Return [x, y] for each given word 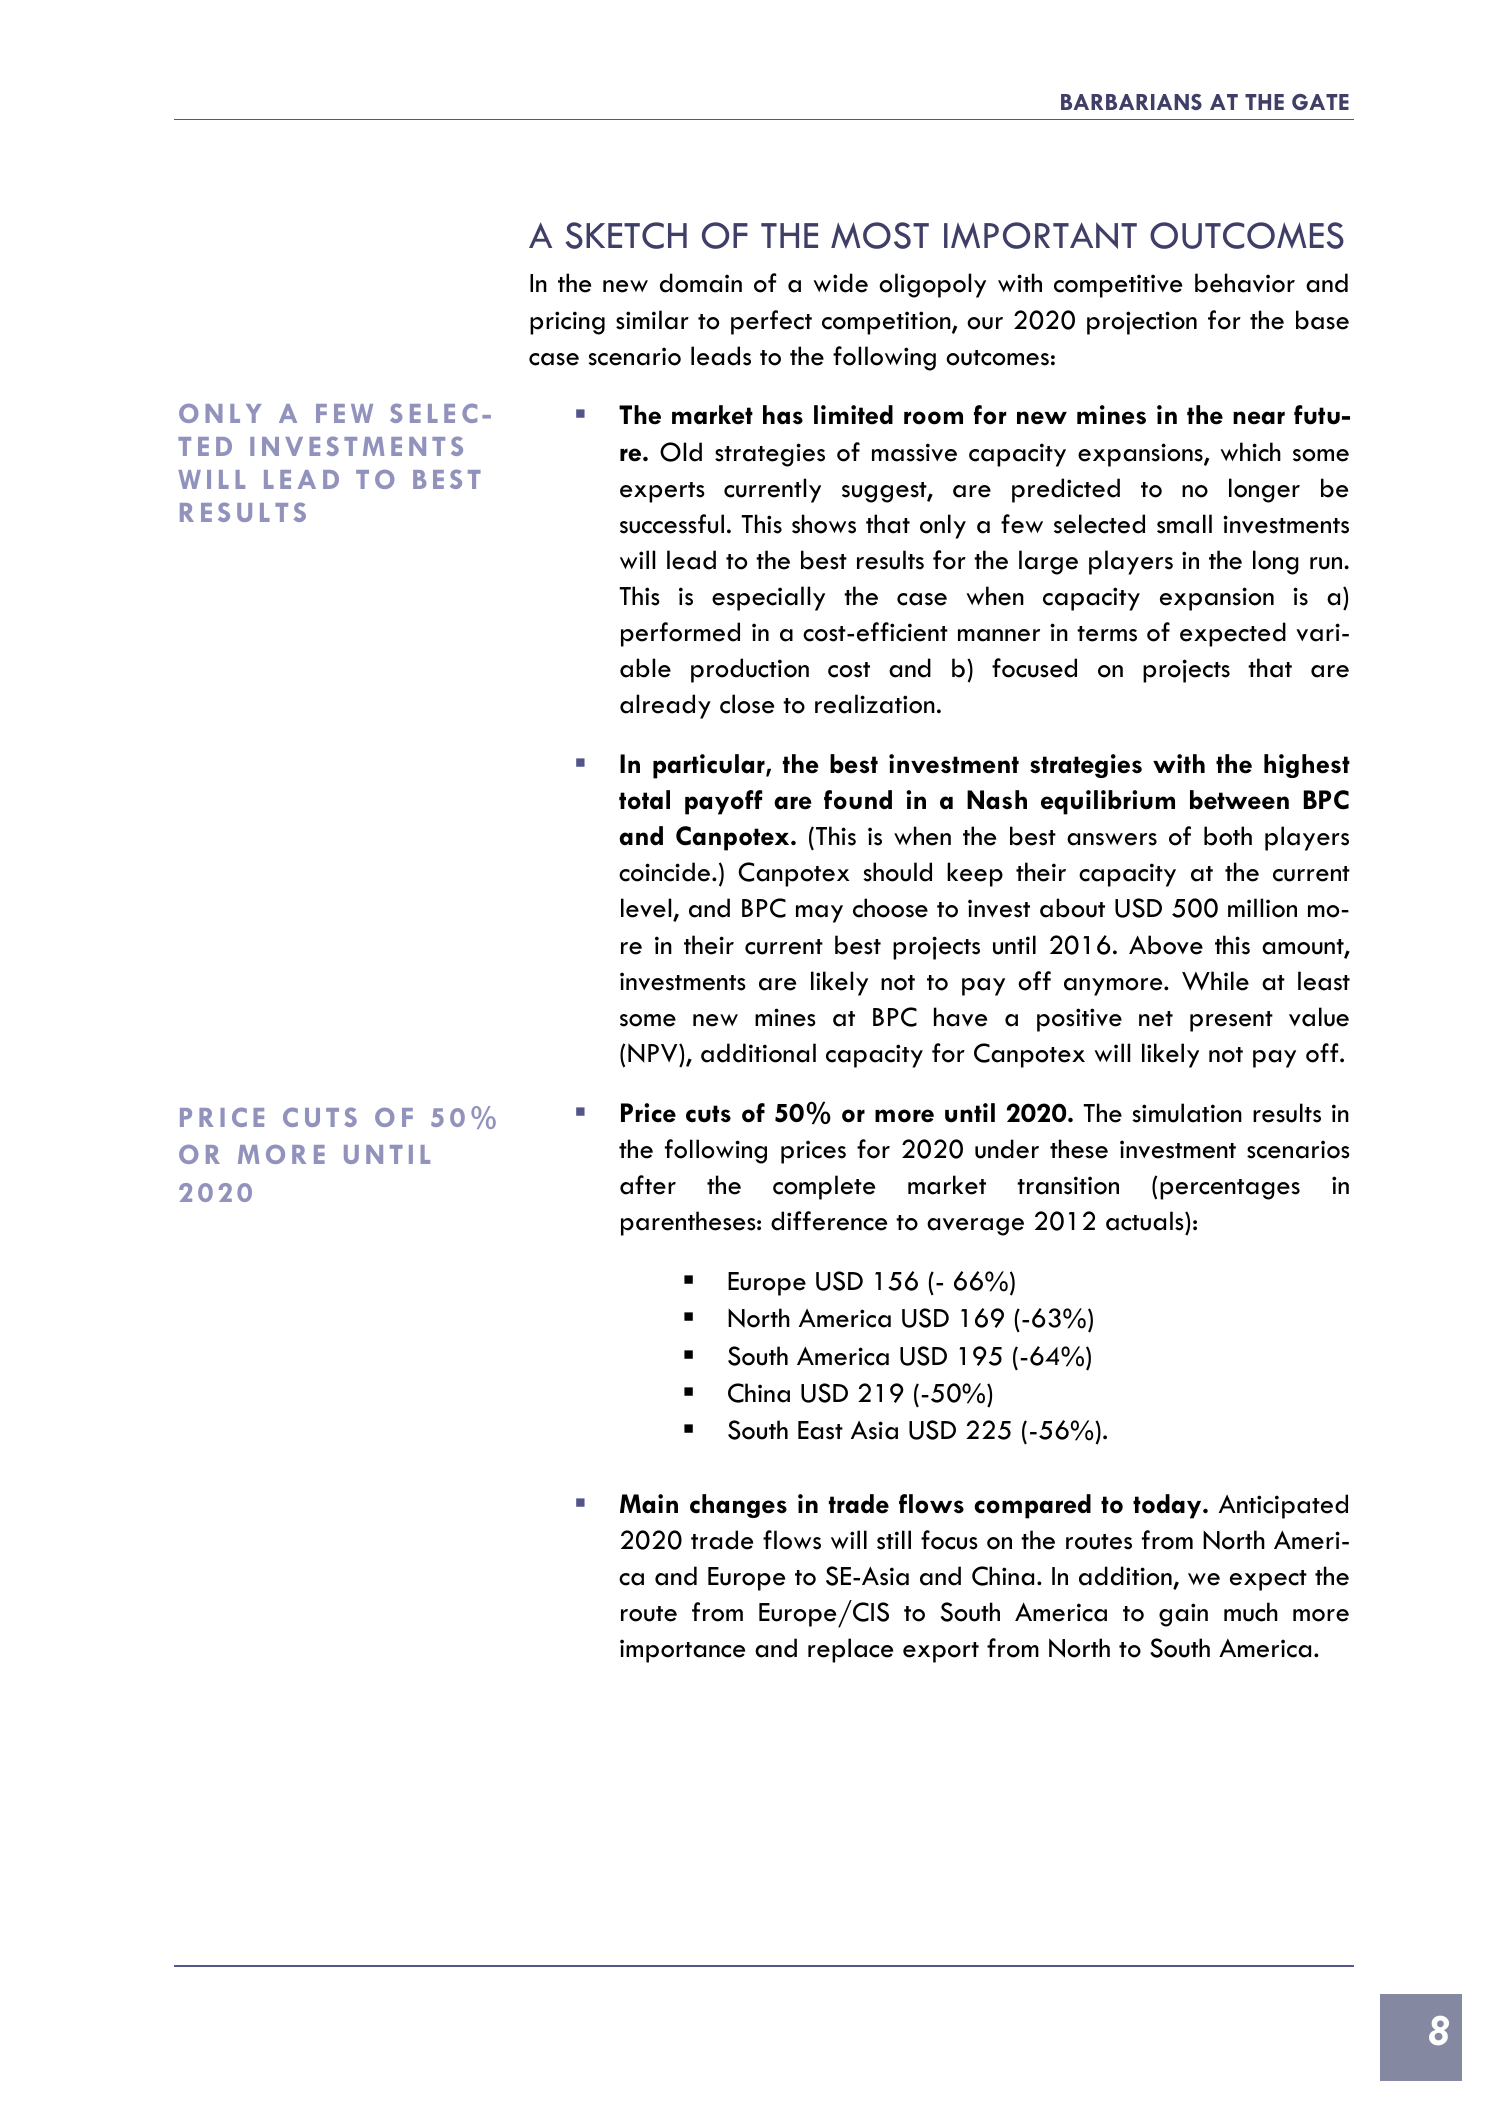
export [941, 1652]
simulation [1187, 1113]
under [1007, 1149]
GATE [1320, 102]
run [1327, 563]
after [648, 1185]
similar [652, 320]
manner [999, 635]
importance [682, 1651]
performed [680, 634]
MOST [880, 235]
